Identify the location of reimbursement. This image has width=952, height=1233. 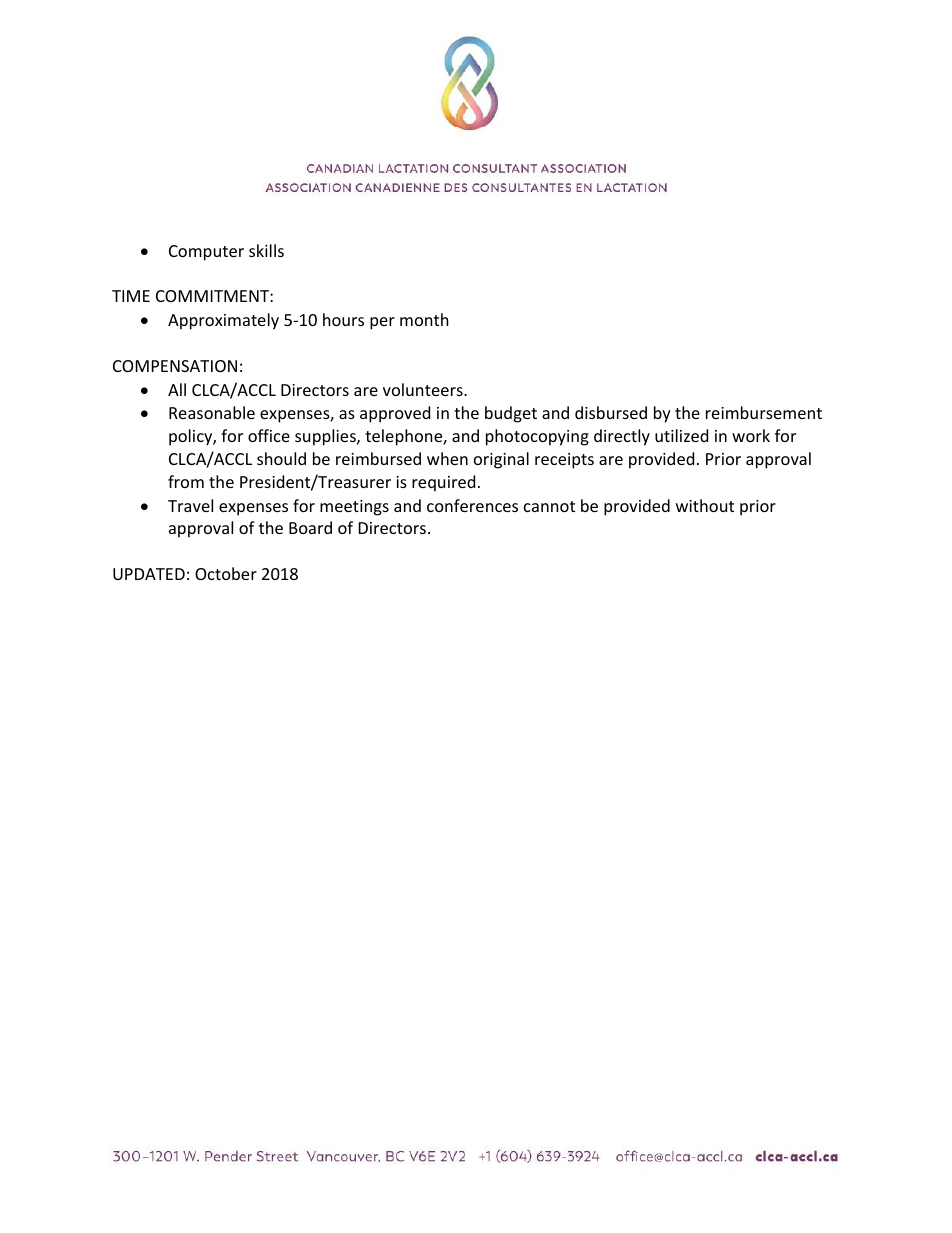
(764, 412).
